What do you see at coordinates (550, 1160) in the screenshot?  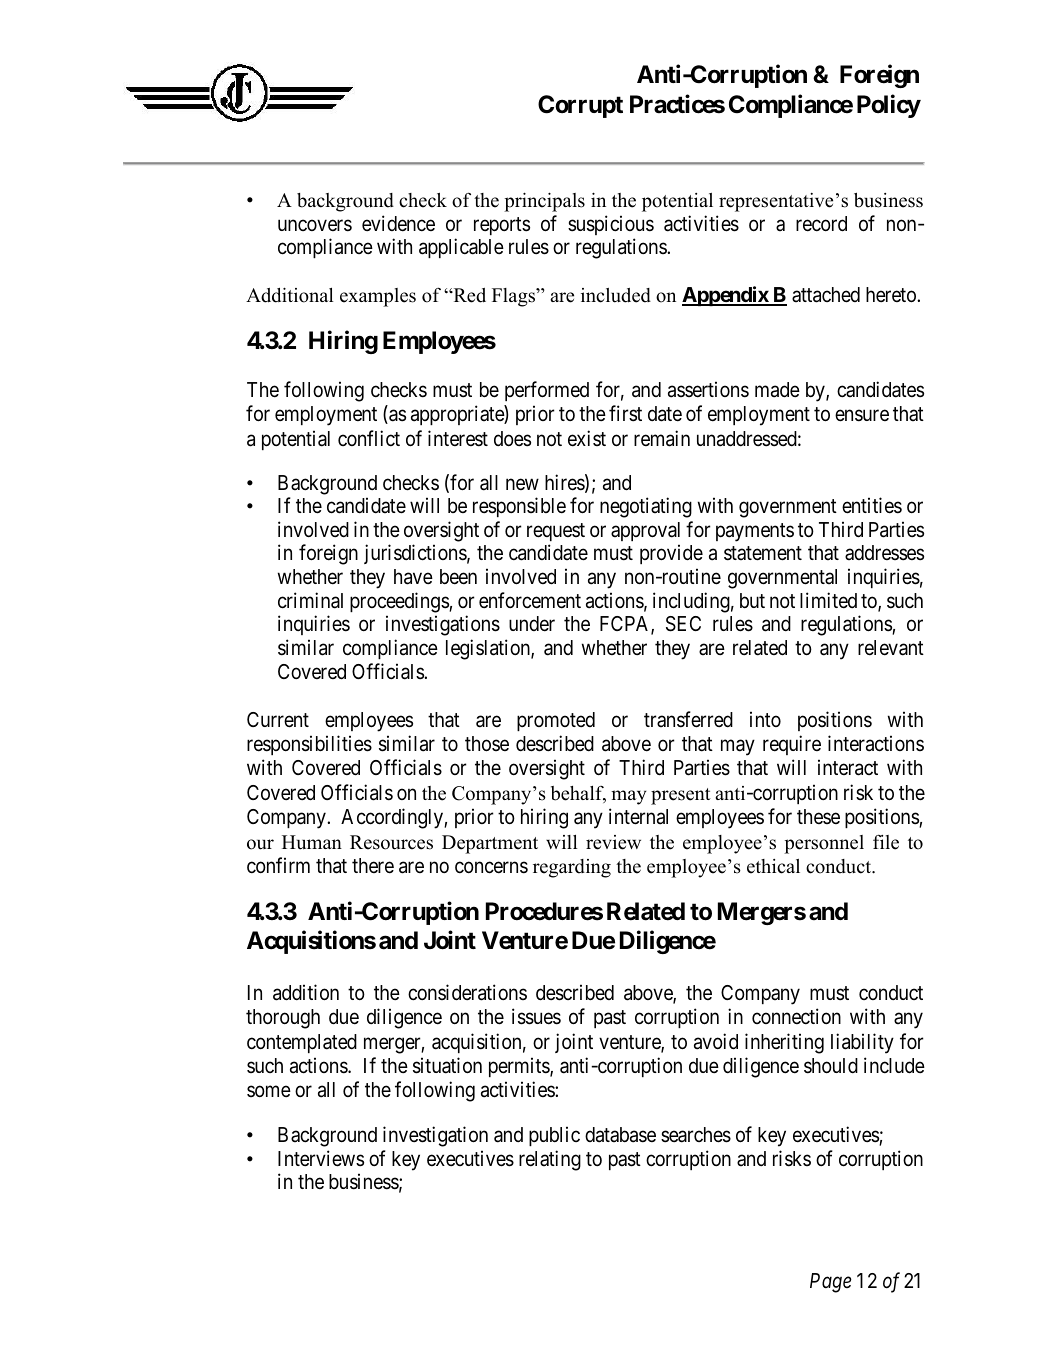 I see `relating` at bounding box center [550, 1160].
